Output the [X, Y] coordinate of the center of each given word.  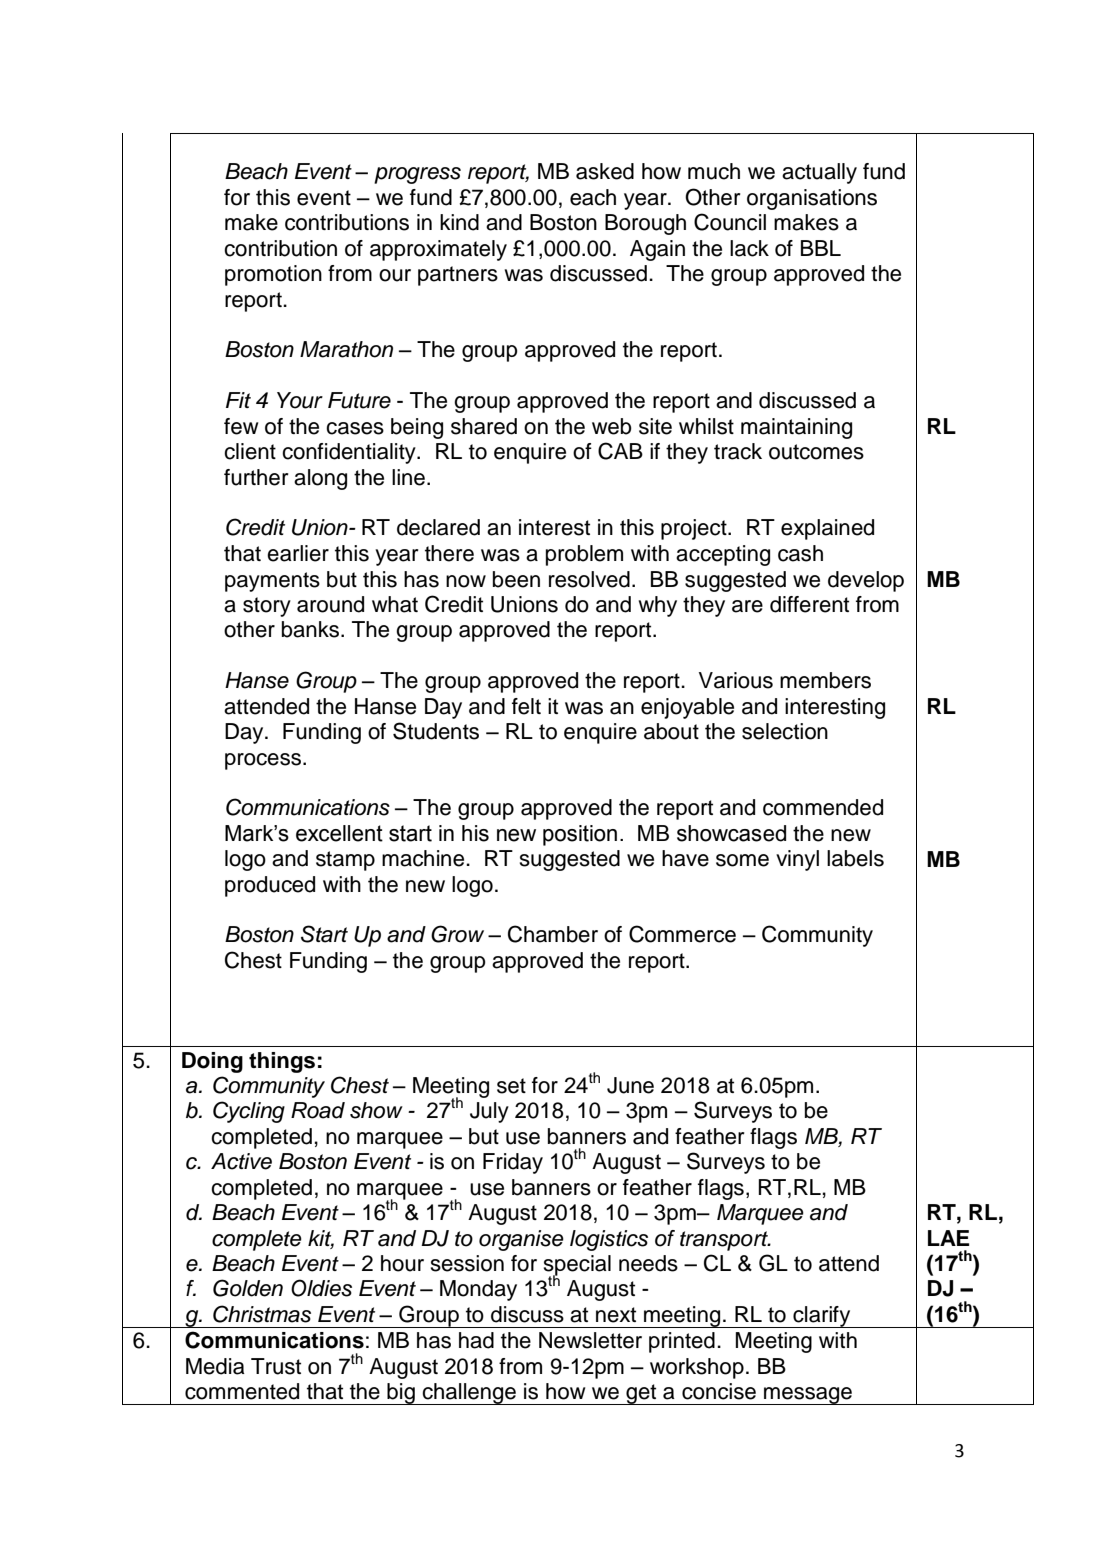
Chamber [553, 934]
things [282, 1062]
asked [605, 171]
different [809, 604]
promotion [273, 275]
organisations [812, 199]
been [516, 579]
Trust [276, 1366]
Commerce [682, 934]
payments [272, 582]
